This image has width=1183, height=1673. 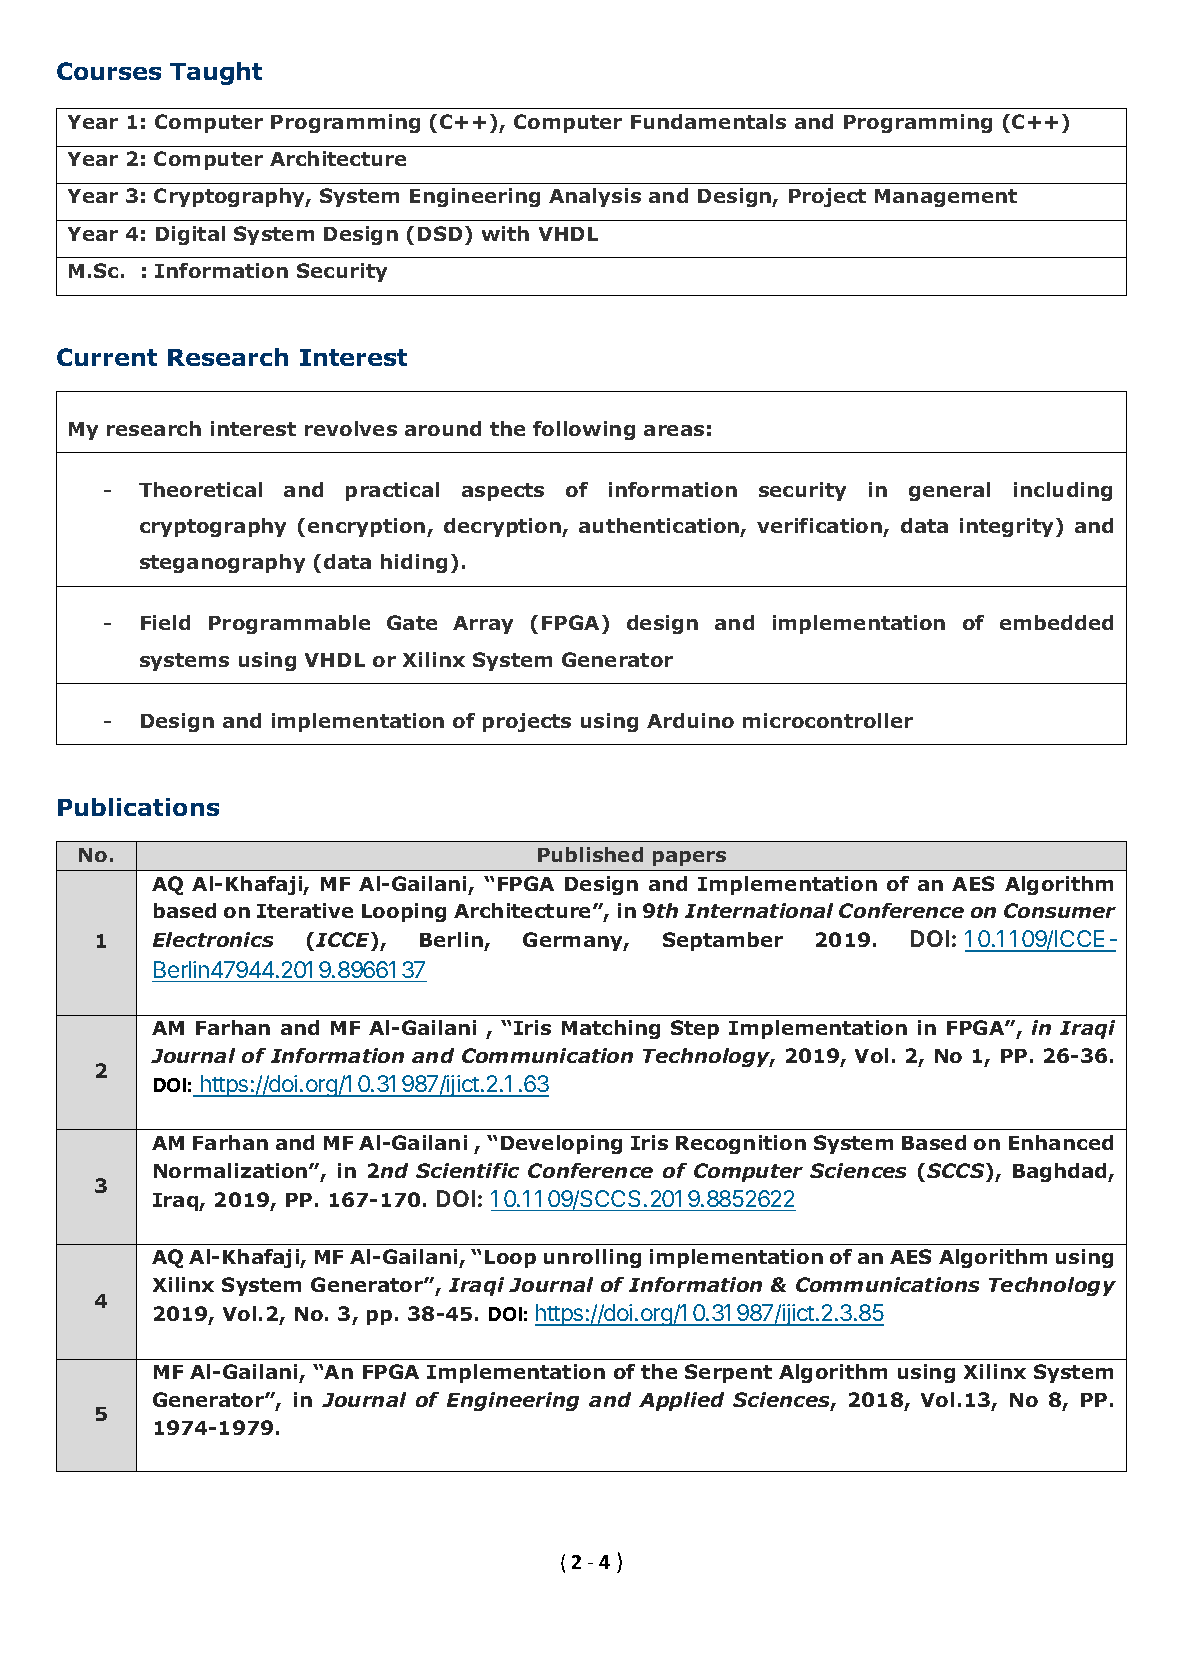 I want to click on Arduino, so click(x=690, y=720).
